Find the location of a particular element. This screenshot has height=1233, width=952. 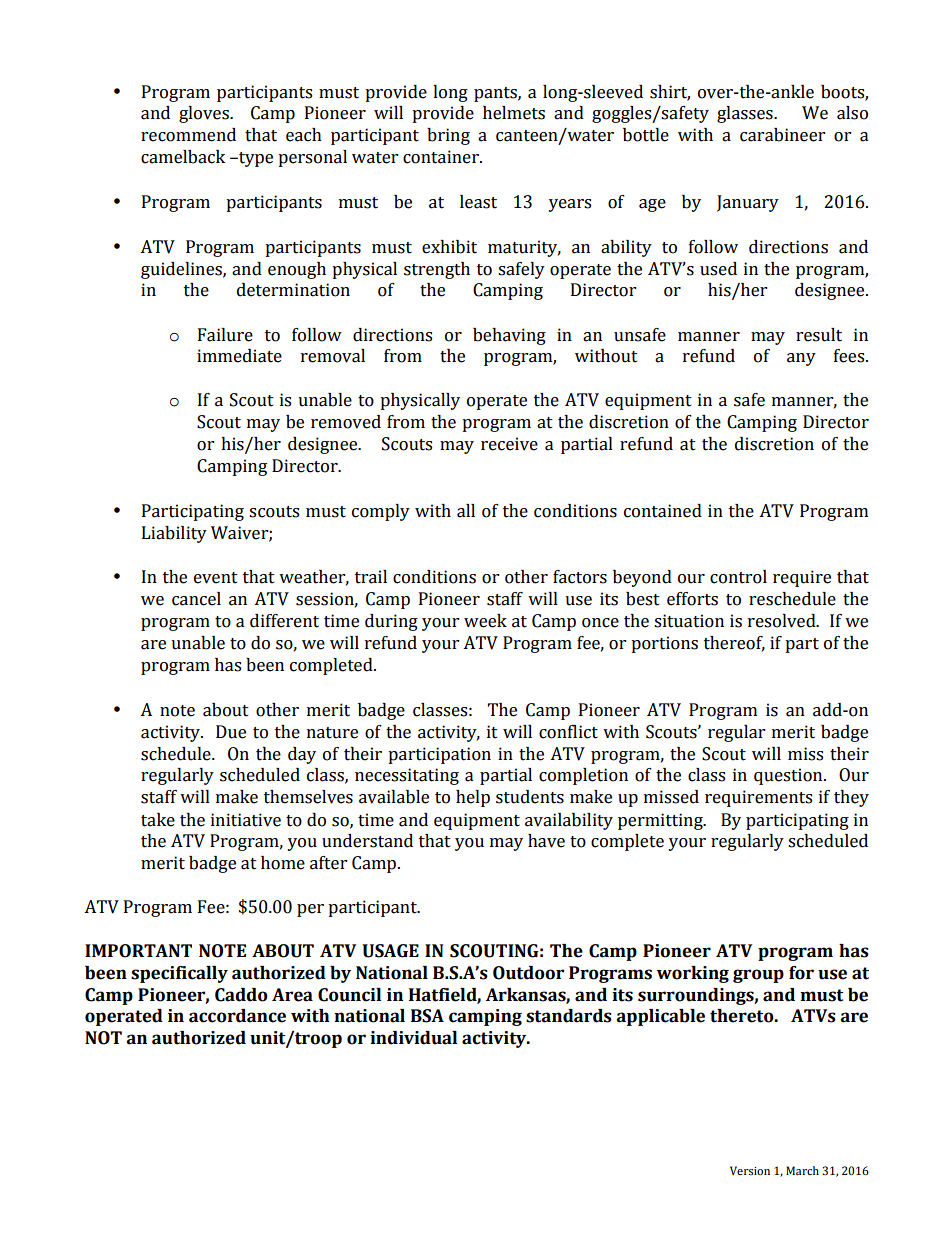

type is located at coordinates (255, 159).
